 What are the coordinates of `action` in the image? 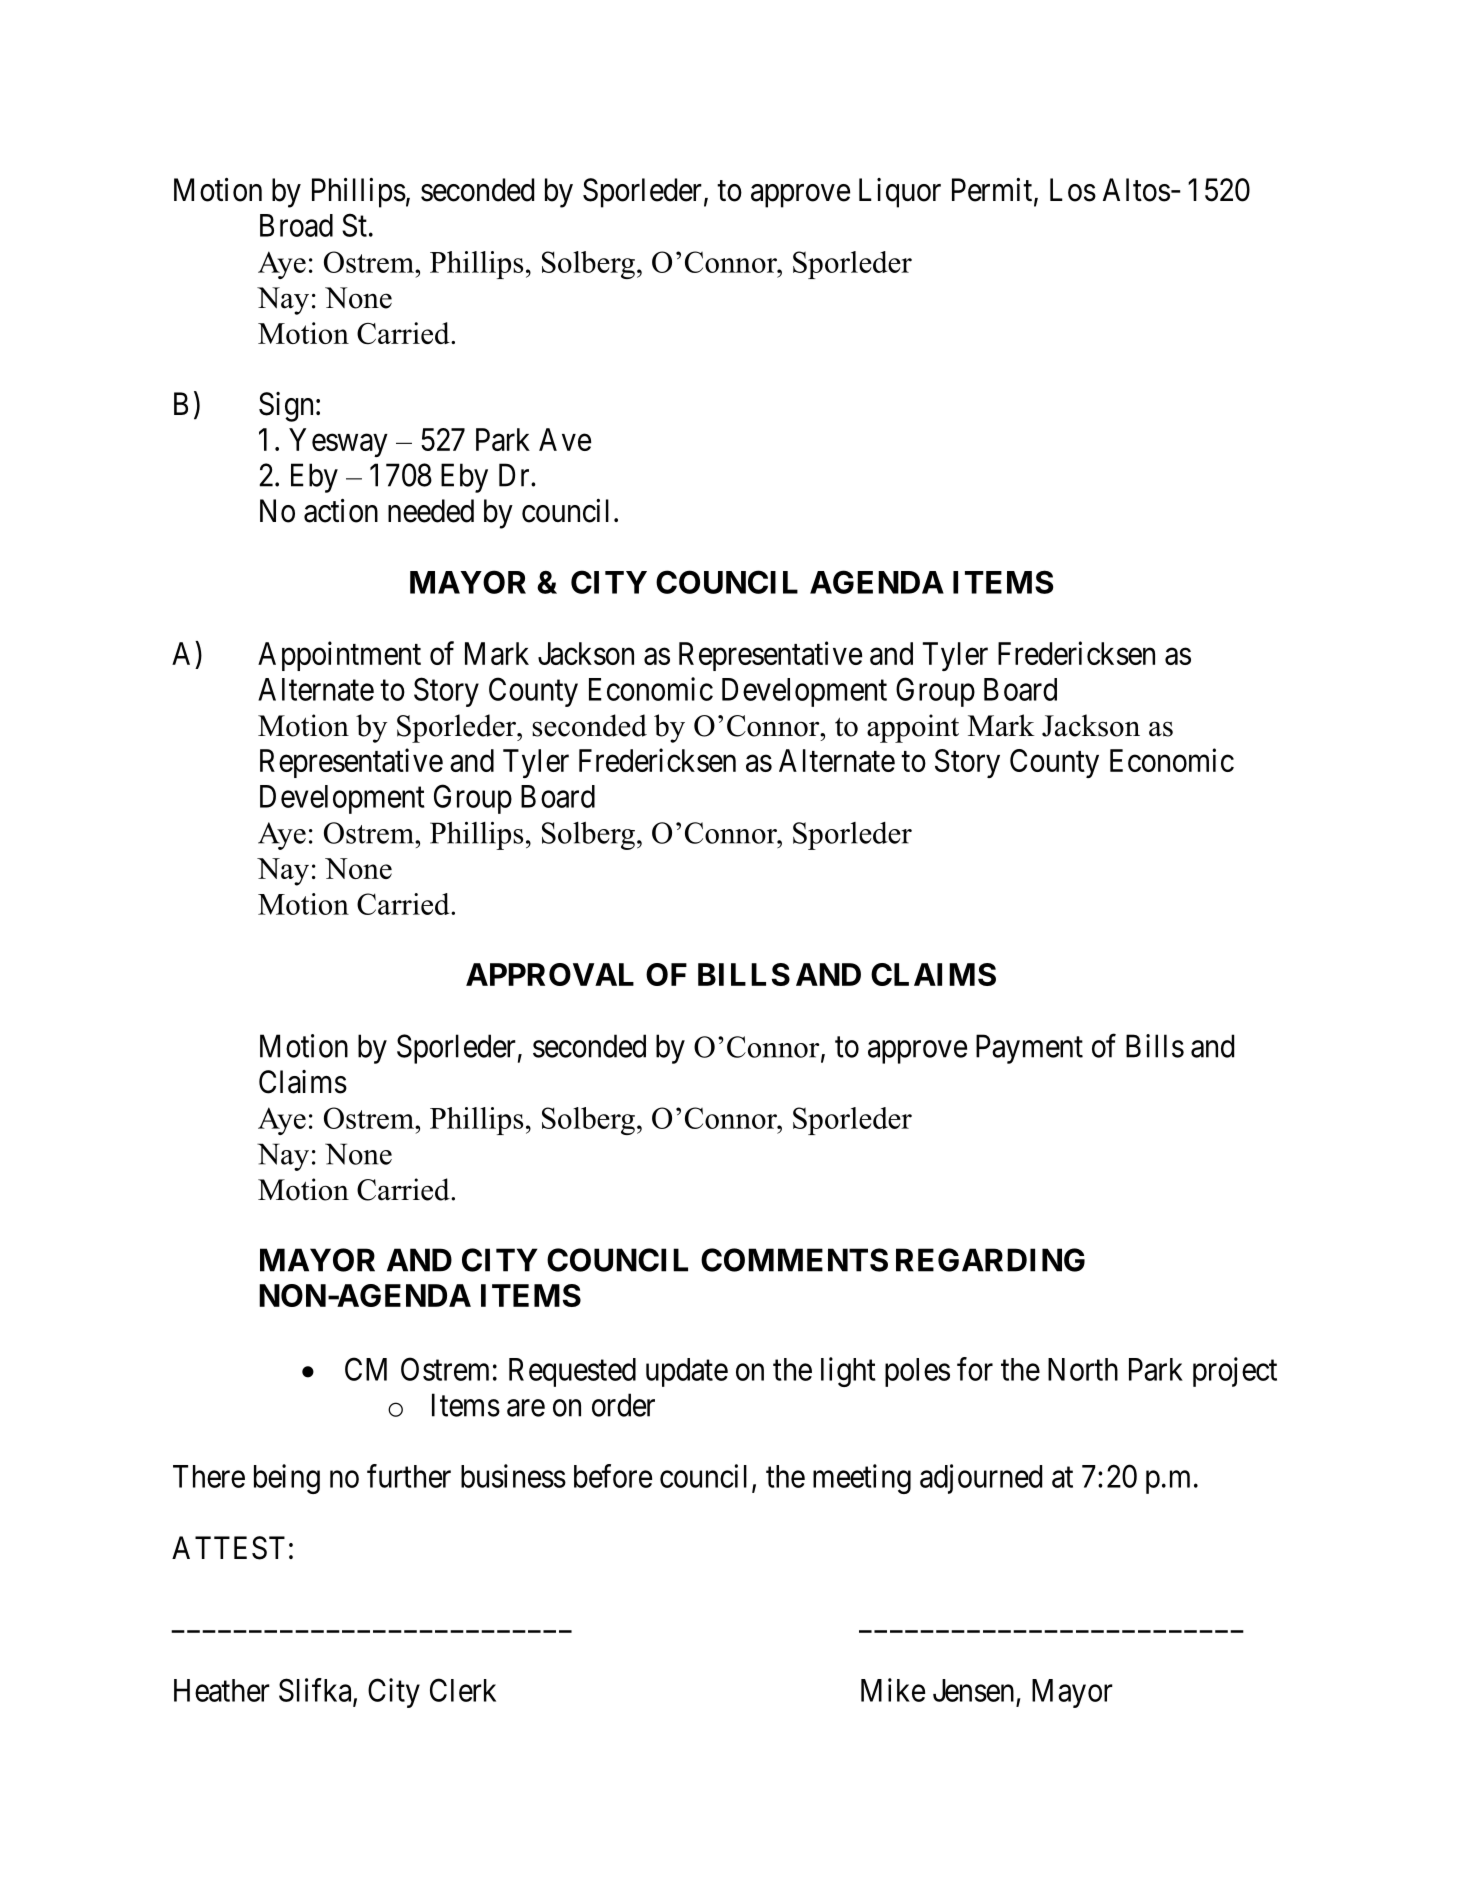 It's located at (341, 511).
